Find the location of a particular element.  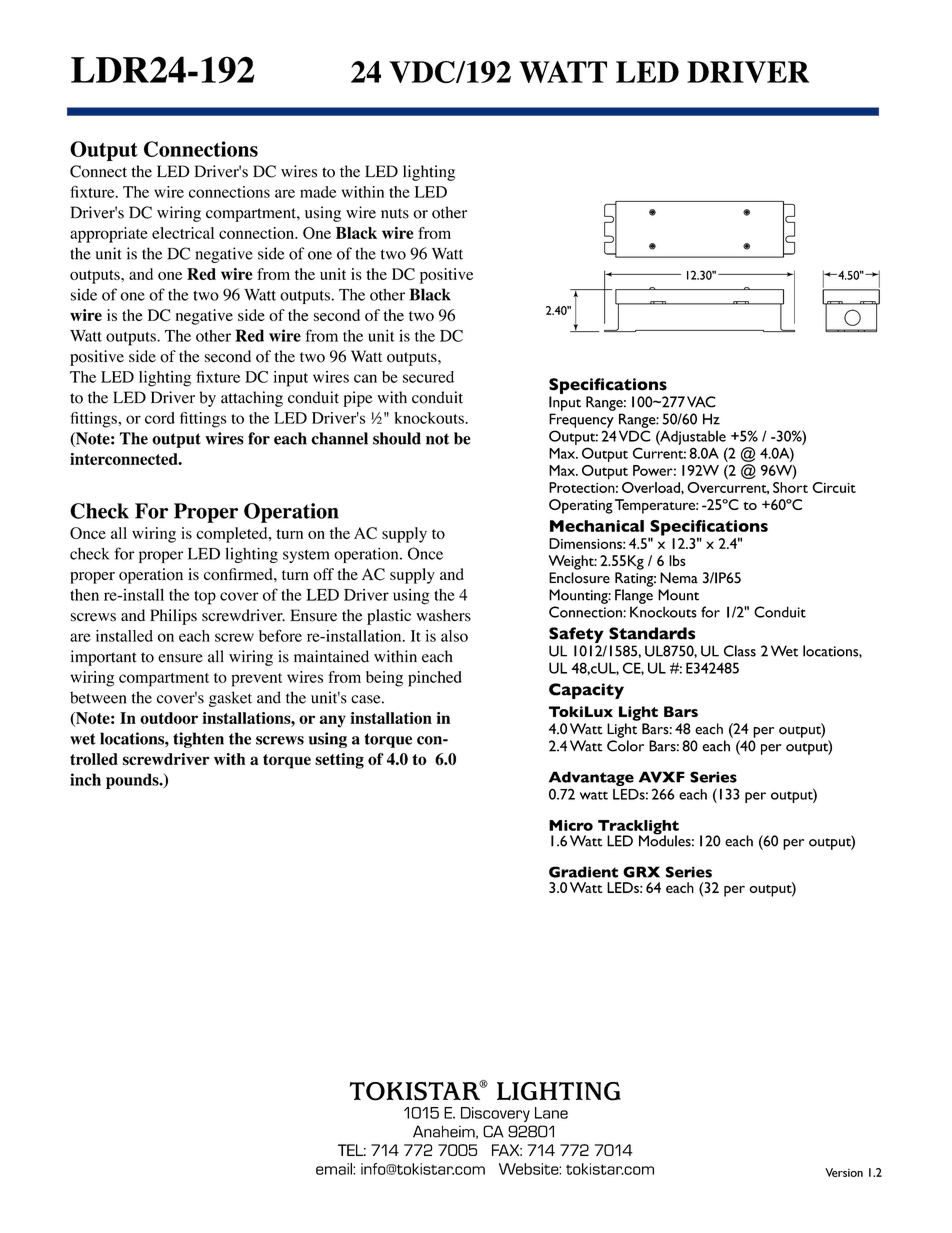

completed is located at coordinates (233, 535).
